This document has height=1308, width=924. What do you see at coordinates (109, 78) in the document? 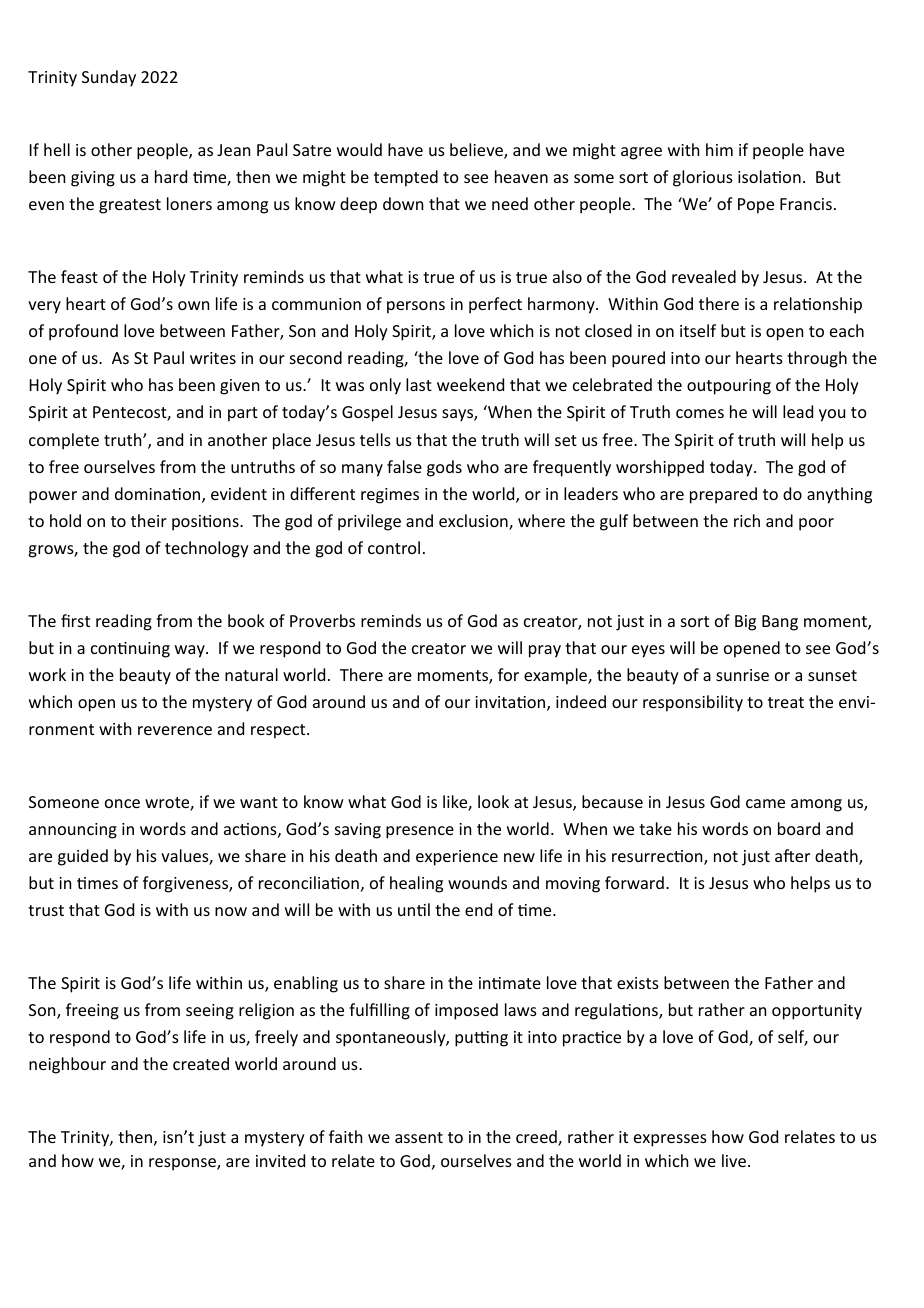
I see `Sunday` at bounding box center [109, 78].
